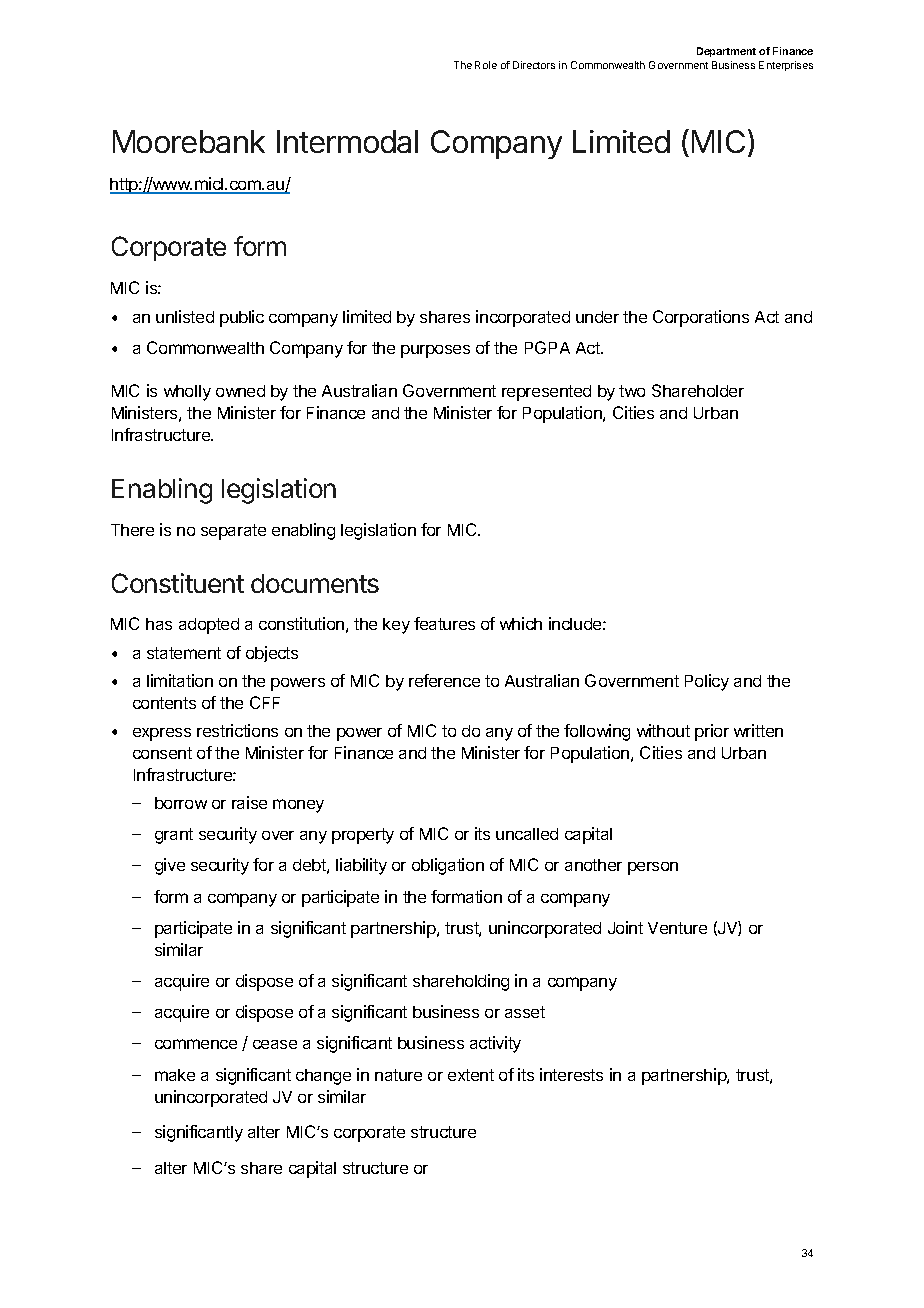 The image size is (924, 1308). I want to click on commence, so click(196, 1044).
